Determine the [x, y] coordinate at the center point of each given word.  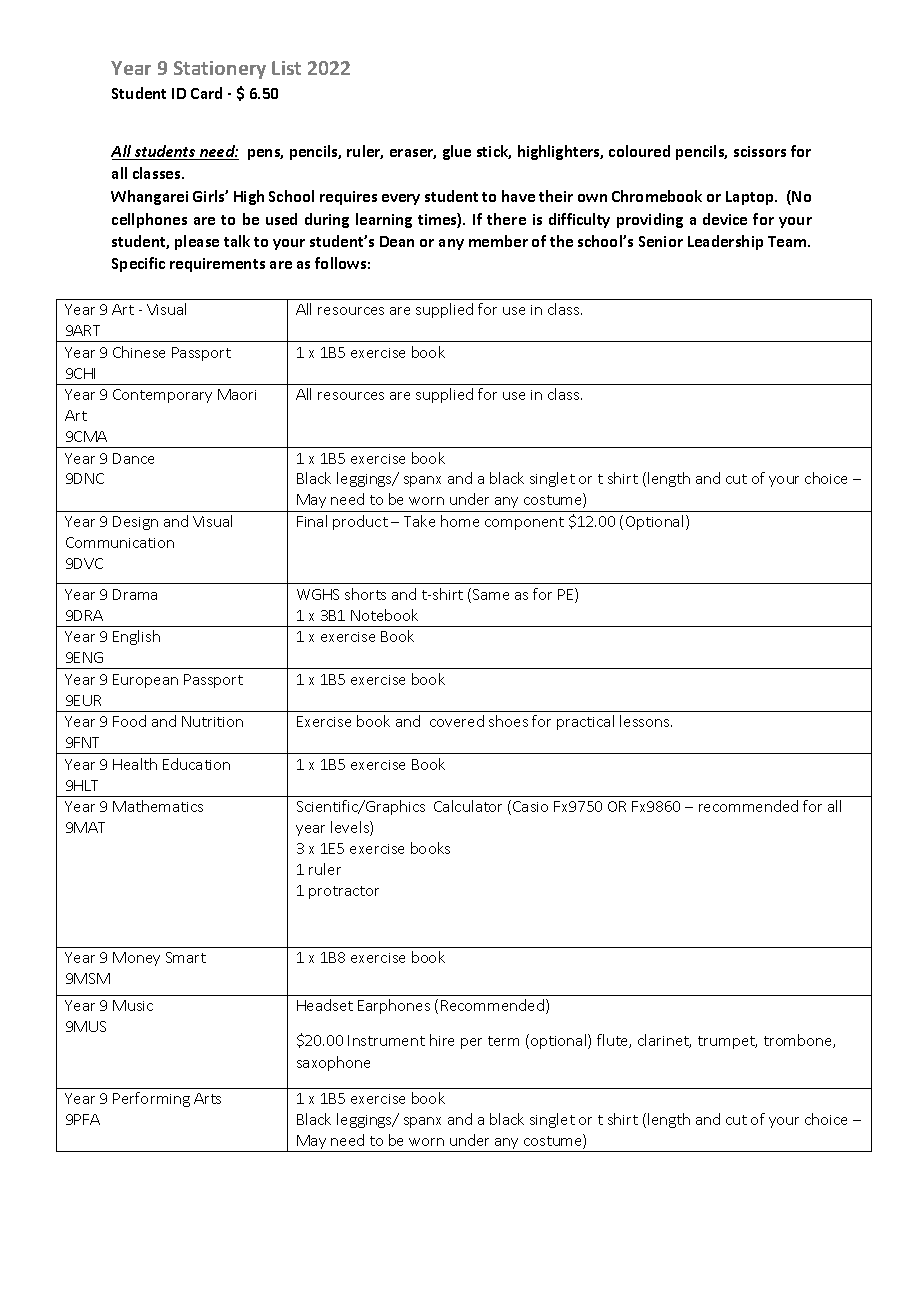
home [460, 521]
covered [457, 721]
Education [196, 764]
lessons [646, 721]
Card [206, 93]
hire [442, 1040]
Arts [207, 1098]
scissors [760, 151]
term [503, 1041]
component [524, 523]
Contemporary [162, 396]
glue [457, 152]
